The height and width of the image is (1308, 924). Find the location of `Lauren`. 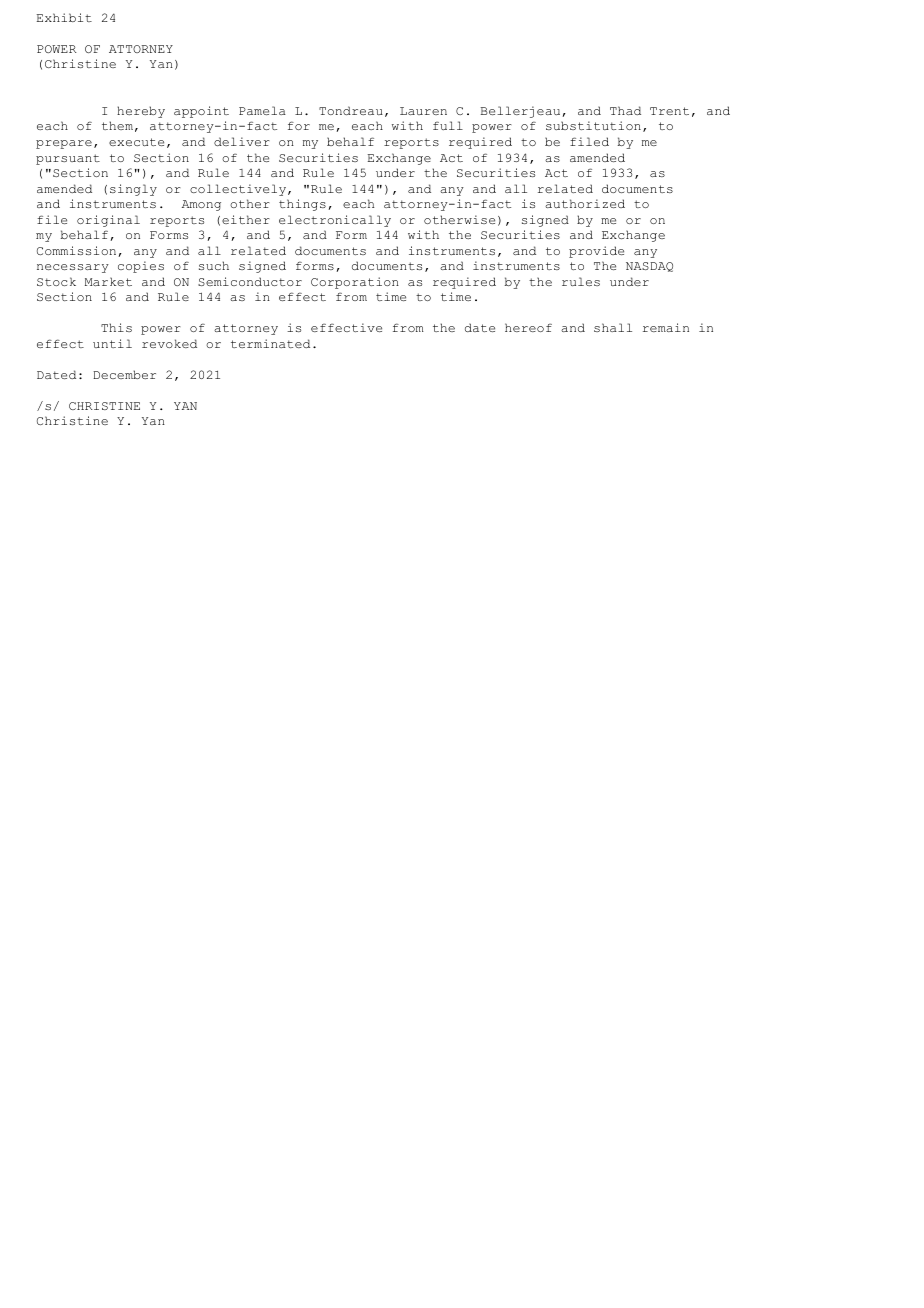

Lauren is located at coordinates (423, 111).
